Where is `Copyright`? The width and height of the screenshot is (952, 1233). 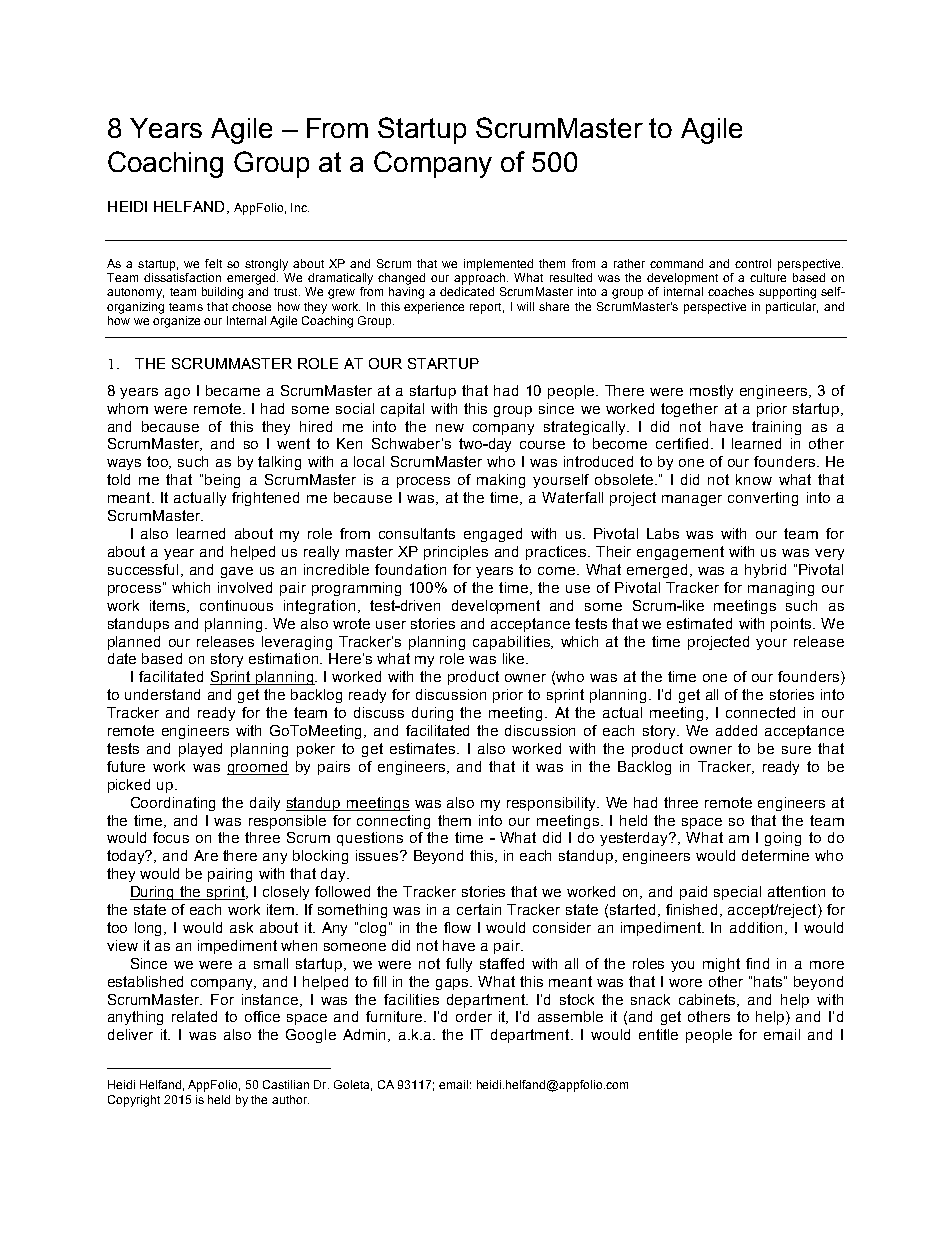
Copyright is located at coordinates (134, 1101).
